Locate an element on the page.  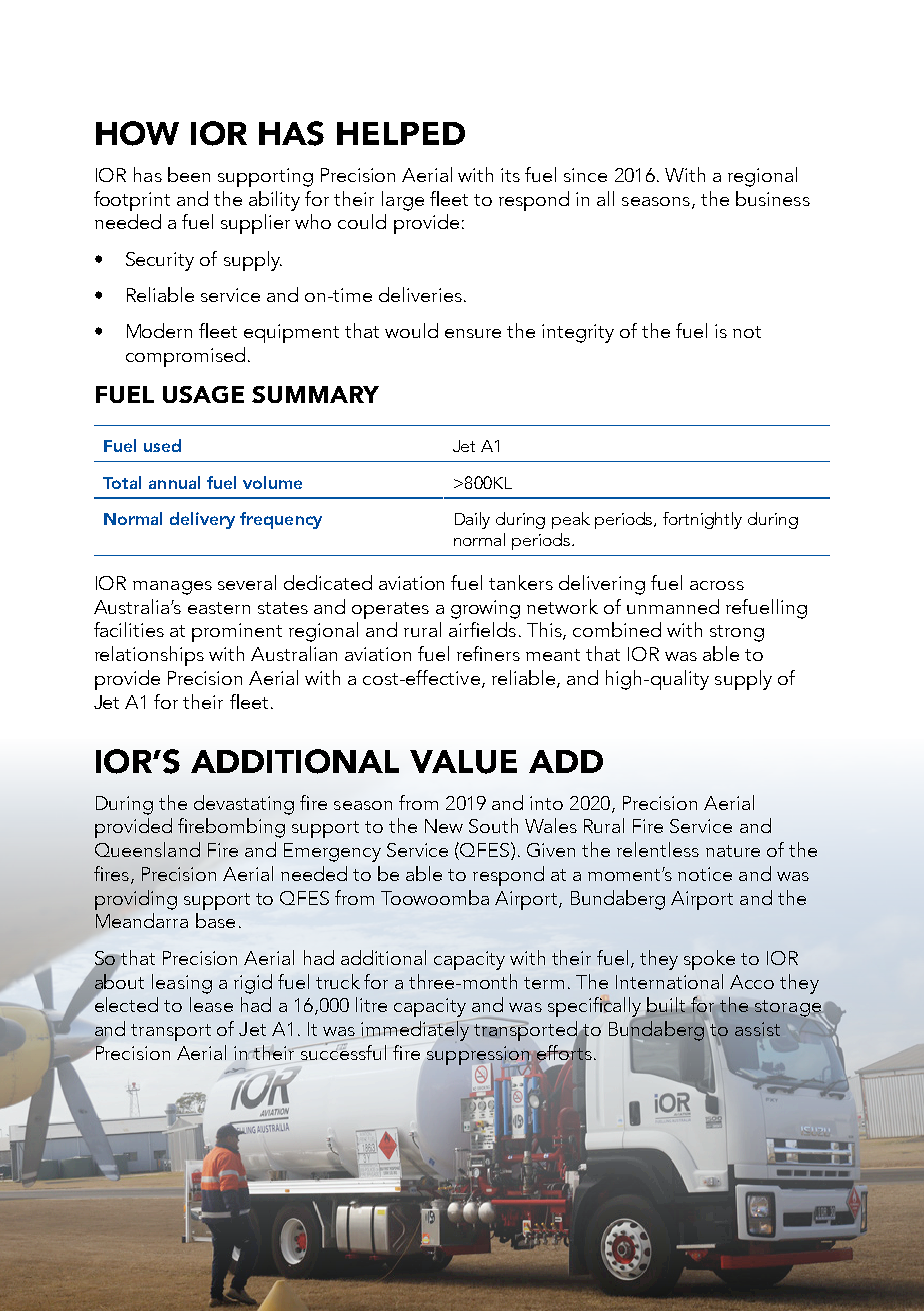
across is located at coordinates (717, 585).
